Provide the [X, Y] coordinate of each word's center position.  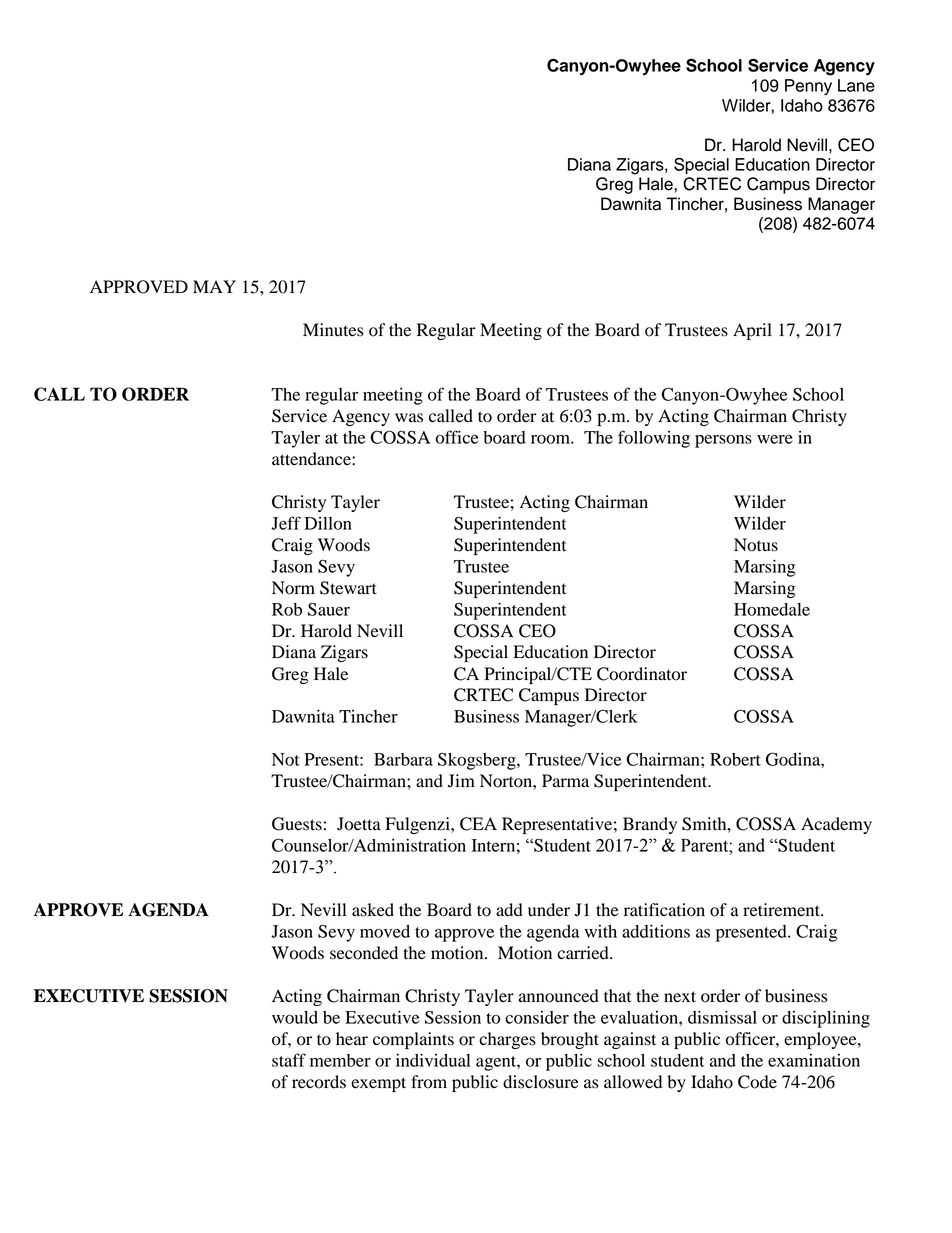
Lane [856, 85]
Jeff [286, 523]
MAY [214, 286]
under [549, 910]
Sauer [329, 609]
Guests [297, 824]
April [752, 331]
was [409, 418]
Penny [808, 87]
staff [289, 1060]
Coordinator [642, 674]
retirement [782, 910]
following [654, 439]
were [775, 439]
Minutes [333, 330]
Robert [735, 759]
